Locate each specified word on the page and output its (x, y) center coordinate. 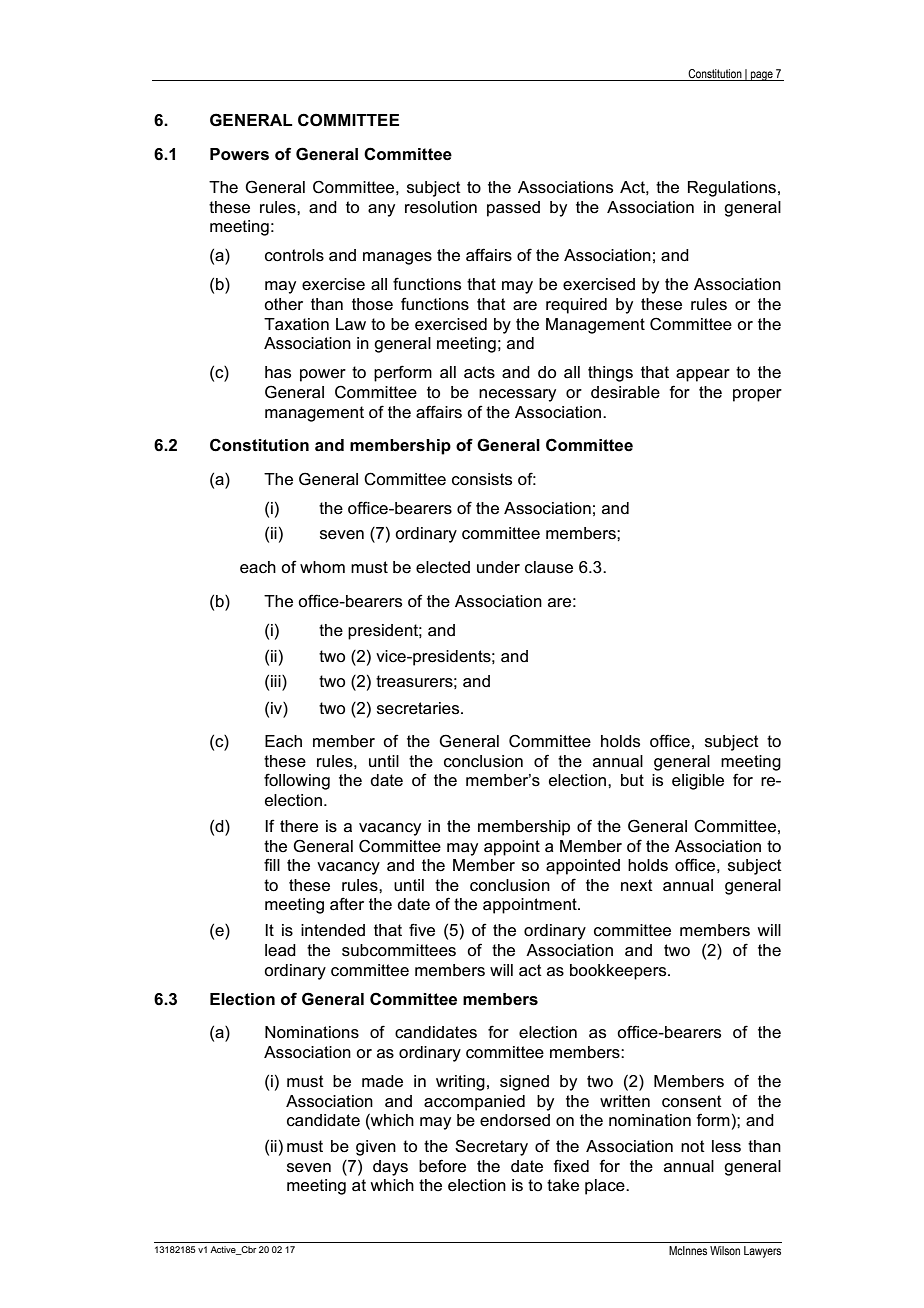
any (381, 210)
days (390, 1168)
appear (703, 375)
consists (482, 479)
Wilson (725, 1250)
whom (322, 567)
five (422, 929)
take (563, 1185)
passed (513, 209)
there (299, 826)
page (762, 76)
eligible (698, 782)
